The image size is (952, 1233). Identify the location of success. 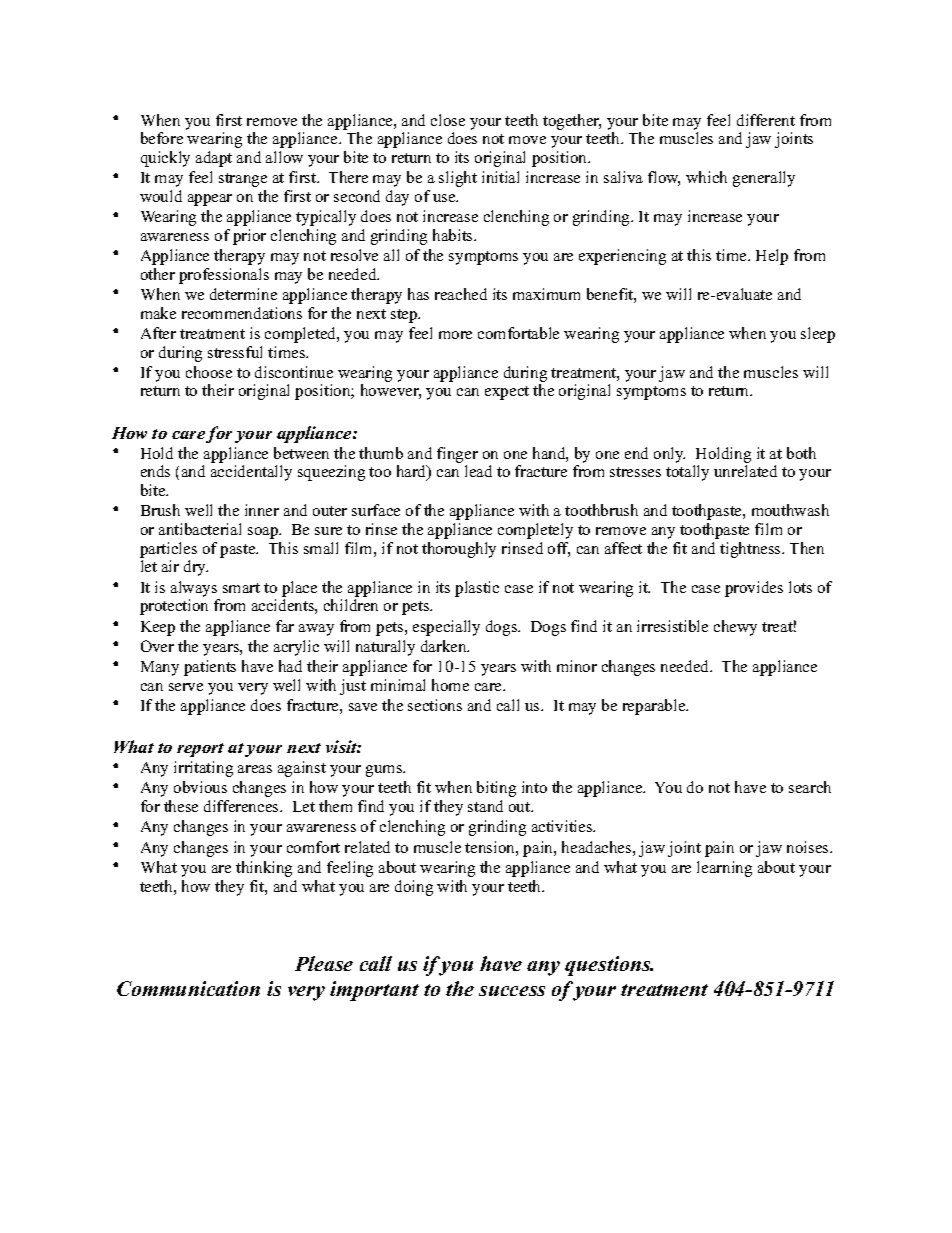
(512, 991).
